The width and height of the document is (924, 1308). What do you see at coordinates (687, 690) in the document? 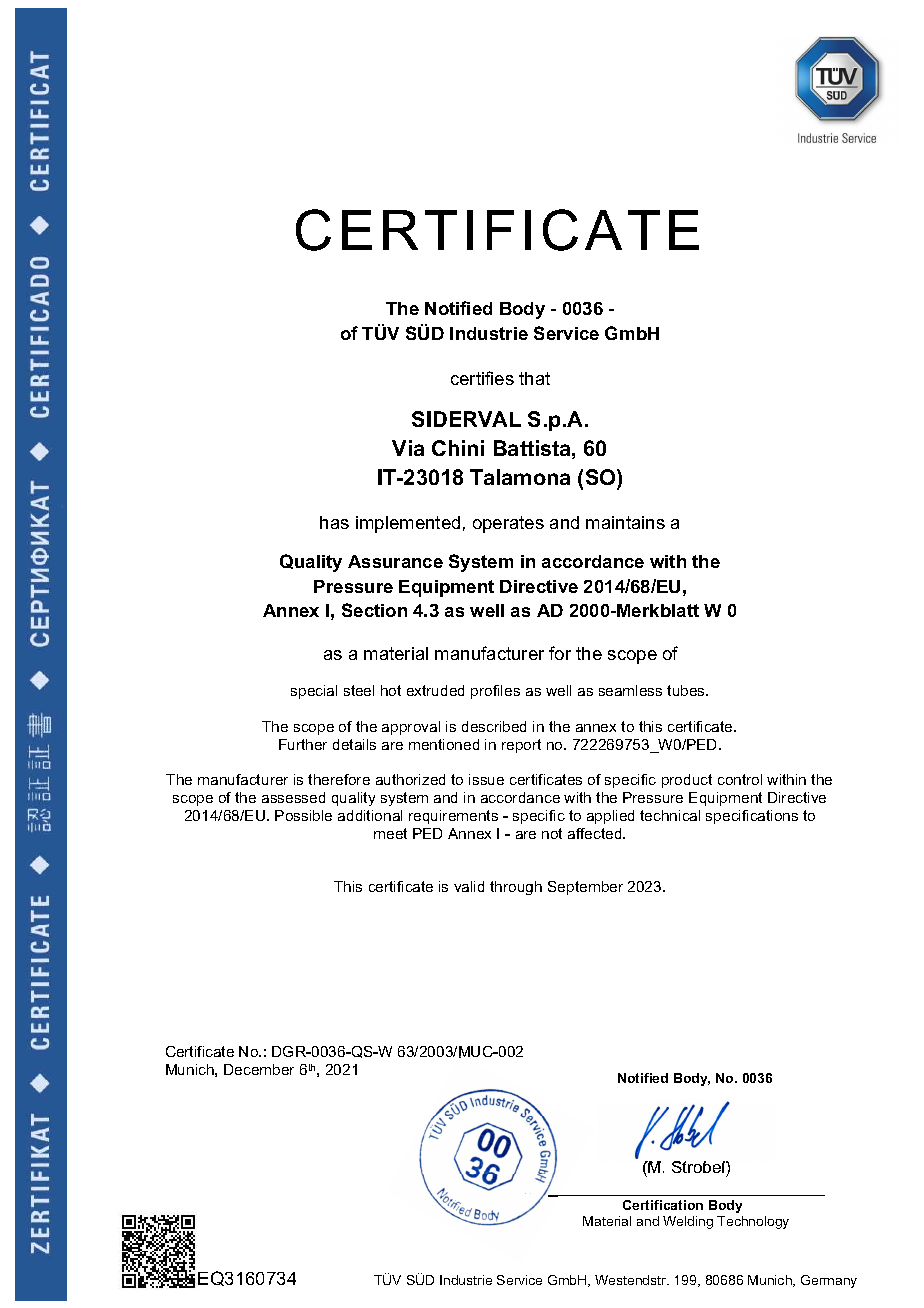
I see `tubes` at bounding box center [687, 690].
